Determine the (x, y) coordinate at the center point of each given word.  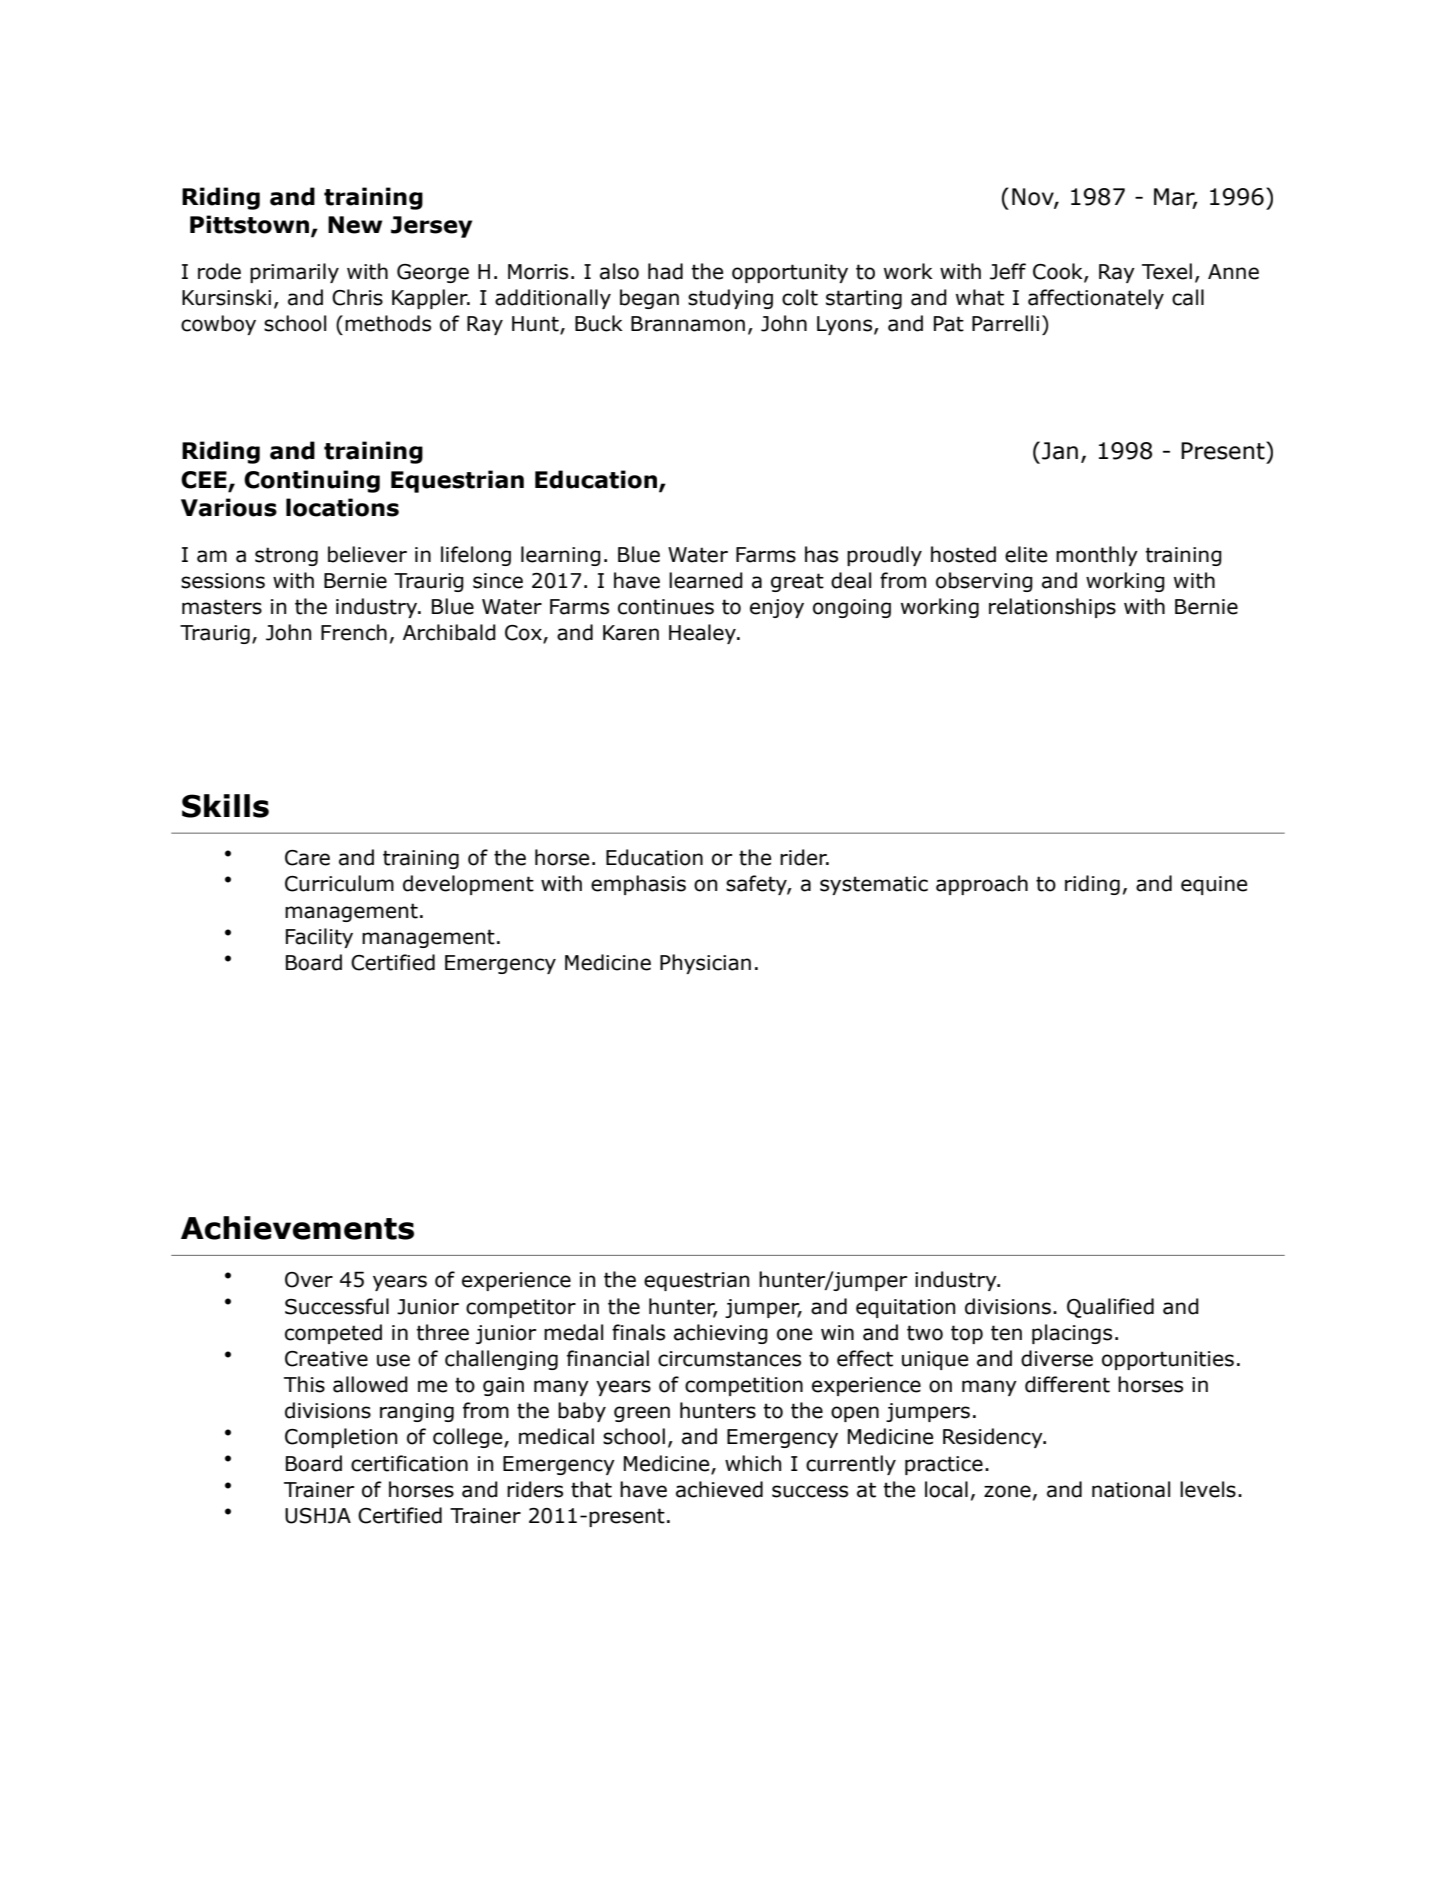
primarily (294, 273)
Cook (1059, 272)
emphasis (638, 885)
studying (730, 299)
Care (307, 858)
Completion (341, 1438)
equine (1214, 885)
